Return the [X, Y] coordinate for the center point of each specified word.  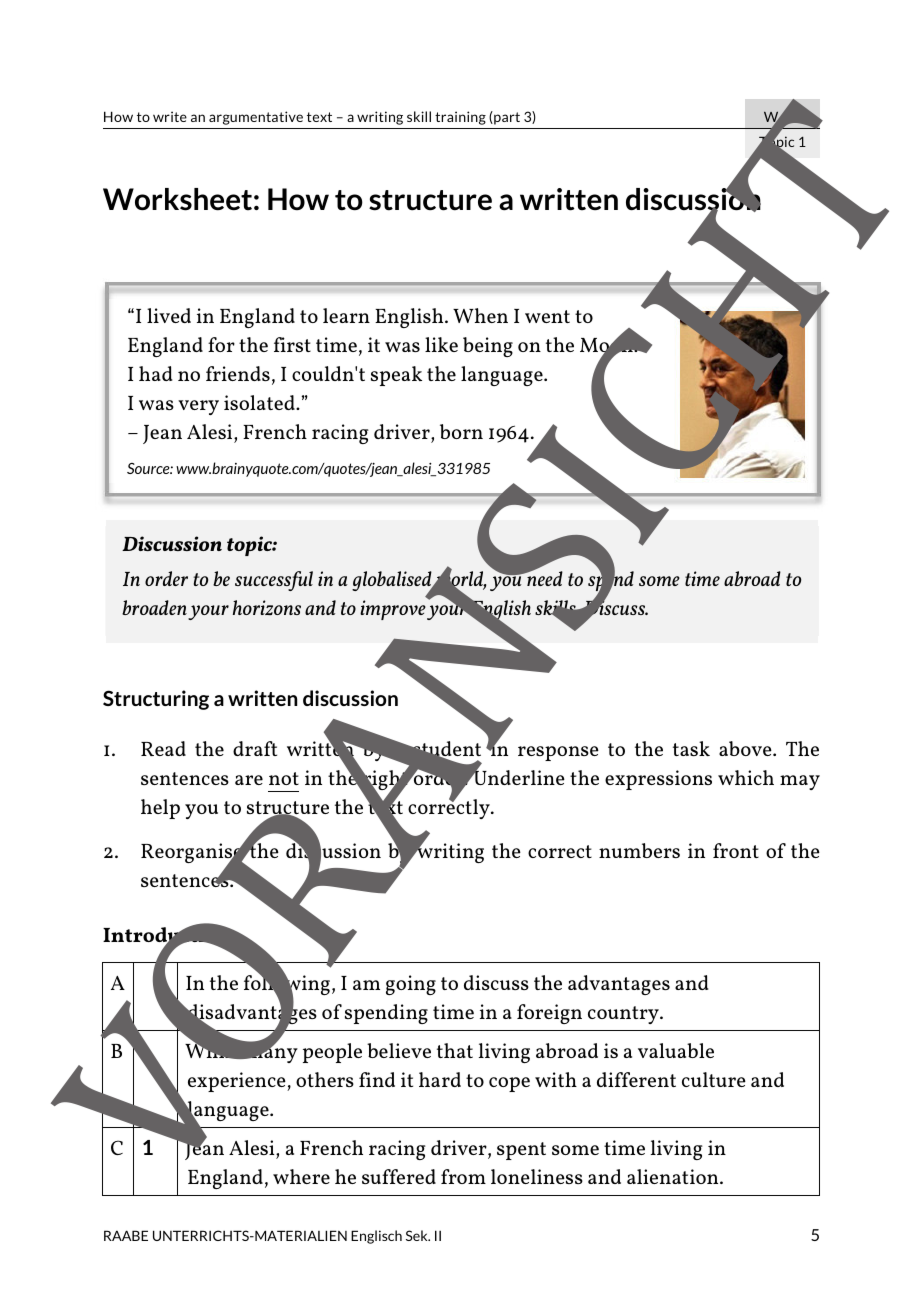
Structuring [156, 700]
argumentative [256, 118]
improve [393, 610]
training [460, 118]
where [301, 1176]
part [506, 118]
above [746, 748]
